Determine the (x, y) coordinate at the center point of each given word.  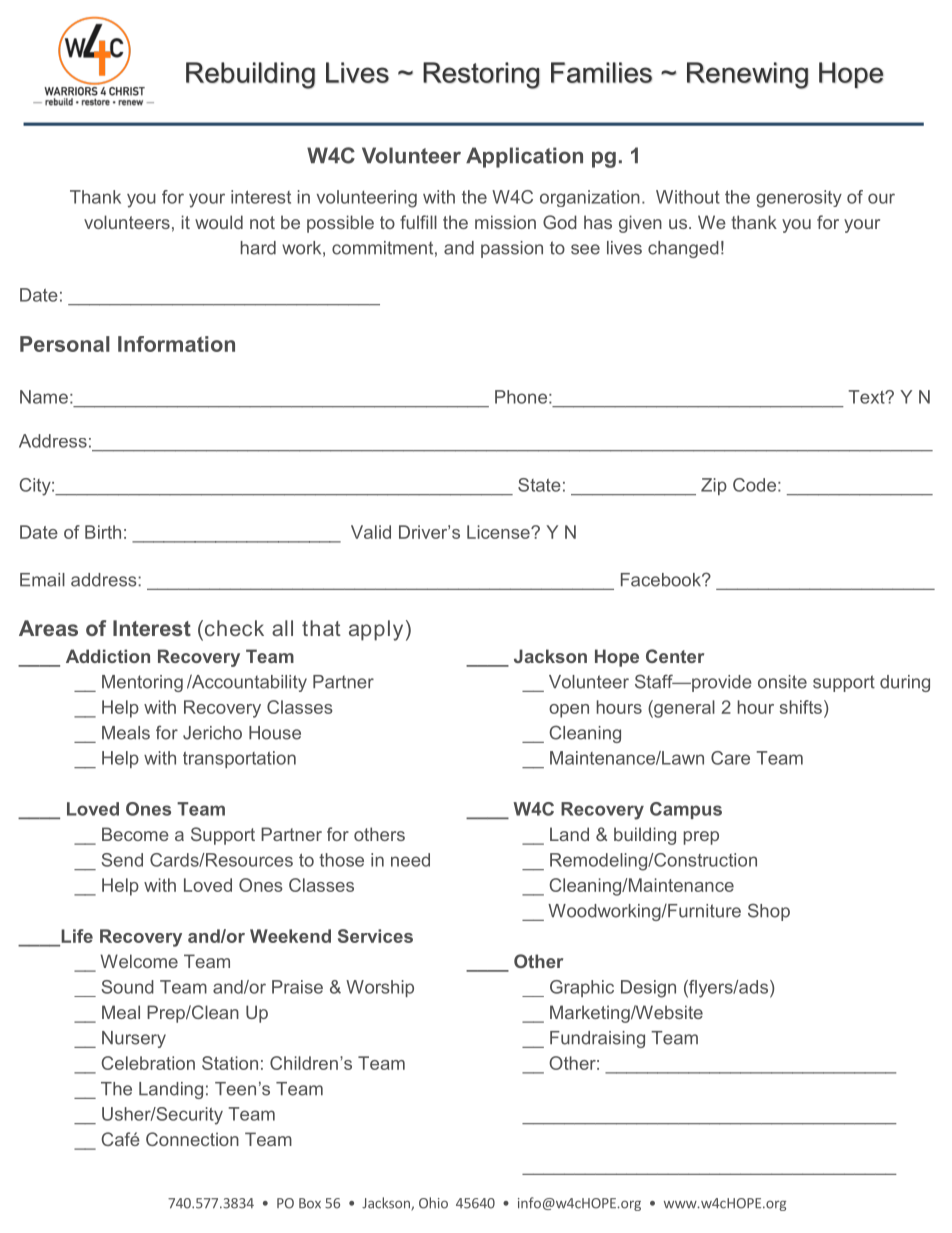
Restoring (481, 75)
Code (754, 485)
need (410, 860)
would (219, 222)
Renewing (747, 75)
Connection (192, 1139)
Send (122, 860)
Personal (65, 344)
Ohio (433, 1203)
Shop (769, 912)
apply (376, 630)
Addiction (108, 656)
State (539, 485)
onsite (782, 682)
